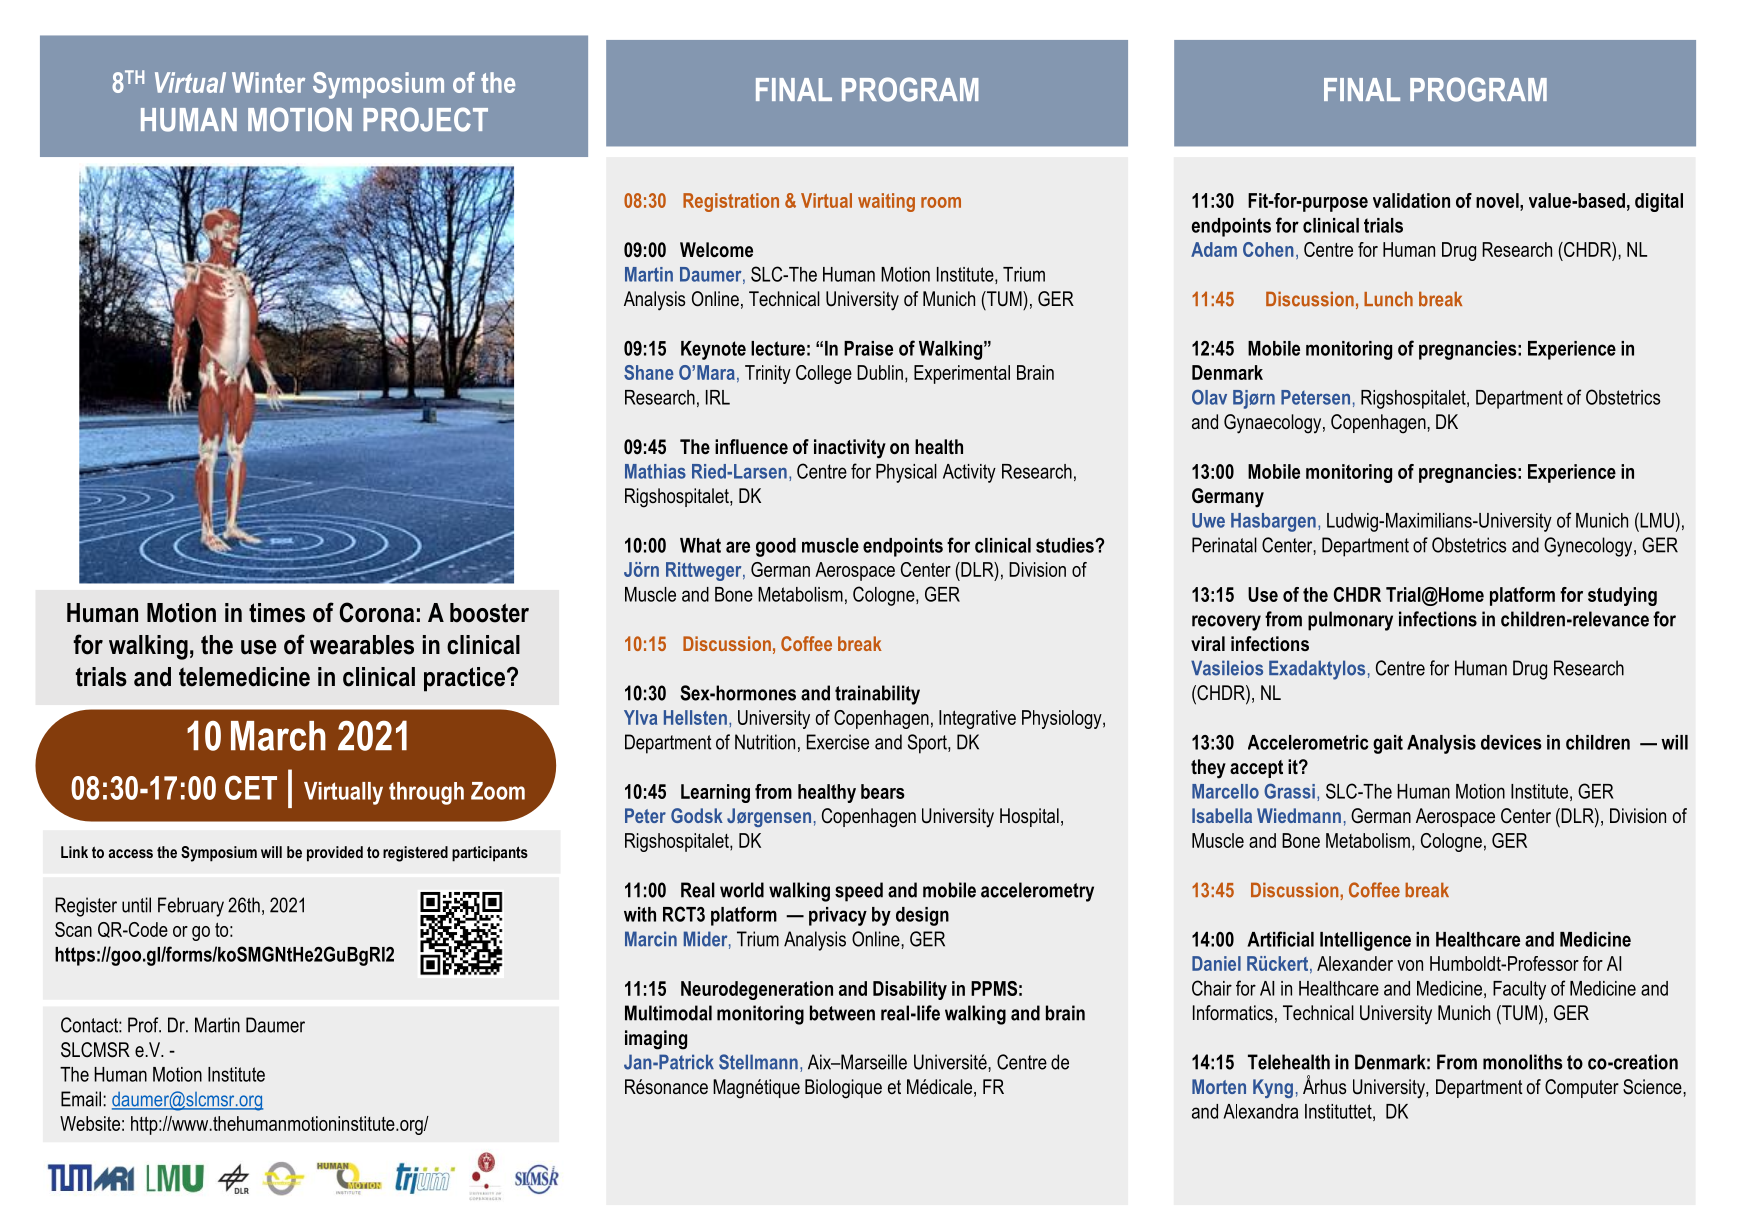 This page has width=1739, height=1227. What do you see at coordinates (1411, 200) in the page?
I see `validation` at bounding box center [1411, 200].
